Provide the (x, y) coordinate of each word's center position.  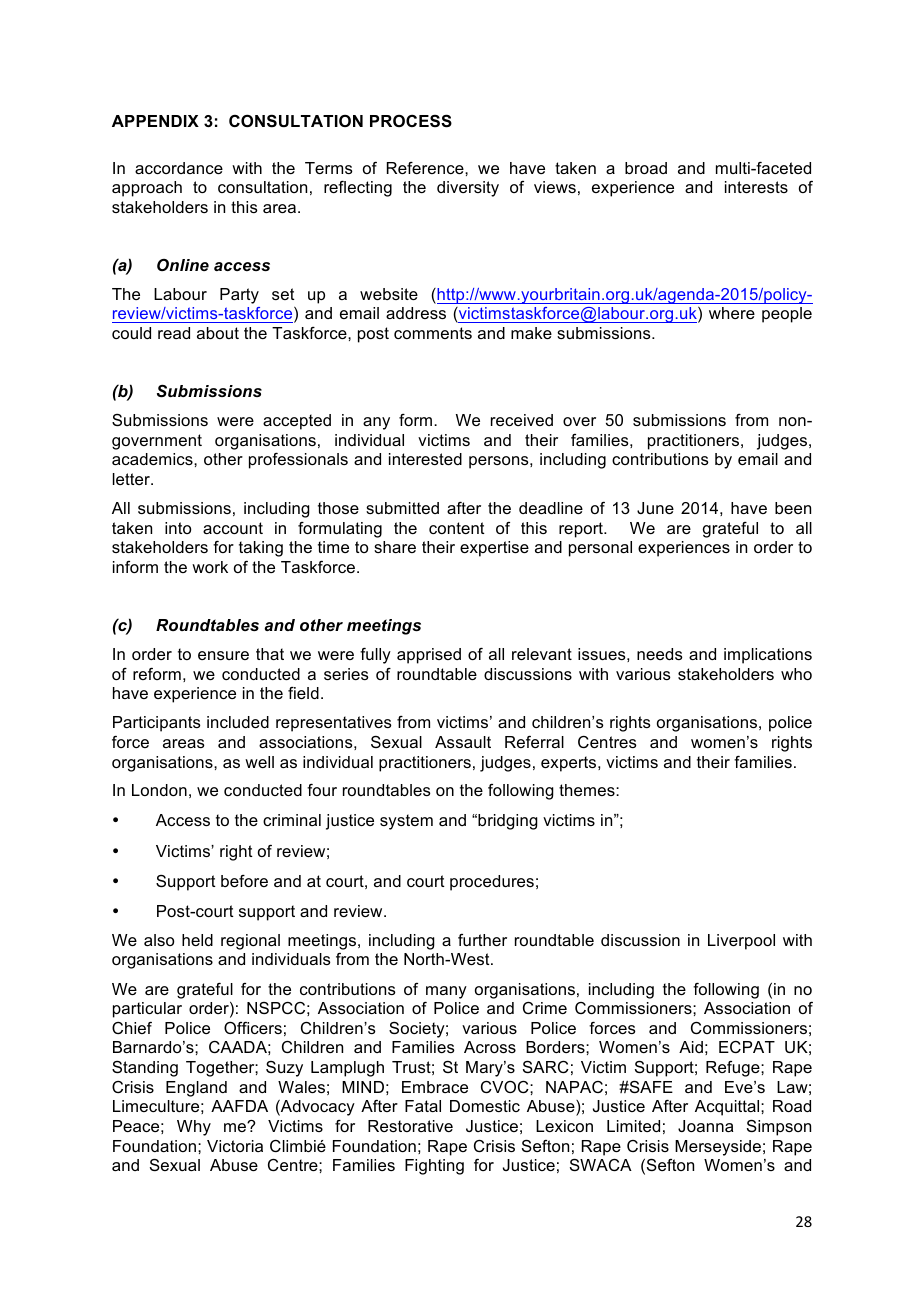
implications (768, 656)
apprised (429, 656)
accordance (179, 168)
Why (194, 1128)
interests (756, 187)
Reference (426, 168)
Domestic (485, 1106)
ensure (223, 655)
